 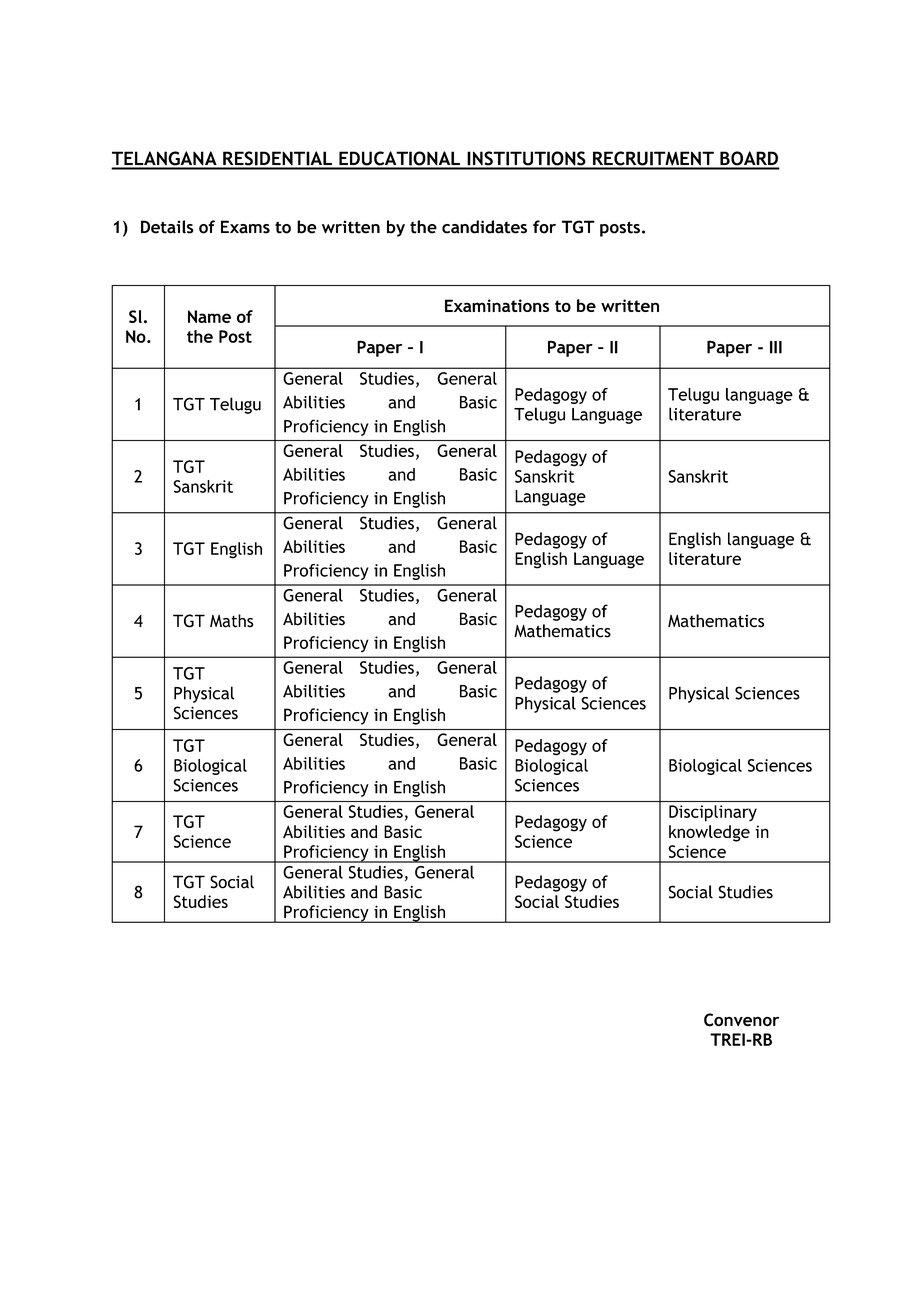 What do you see at coordinates (709, 833) in the screenshot?
I see `knowledge` at bounding box center [709, 833].
